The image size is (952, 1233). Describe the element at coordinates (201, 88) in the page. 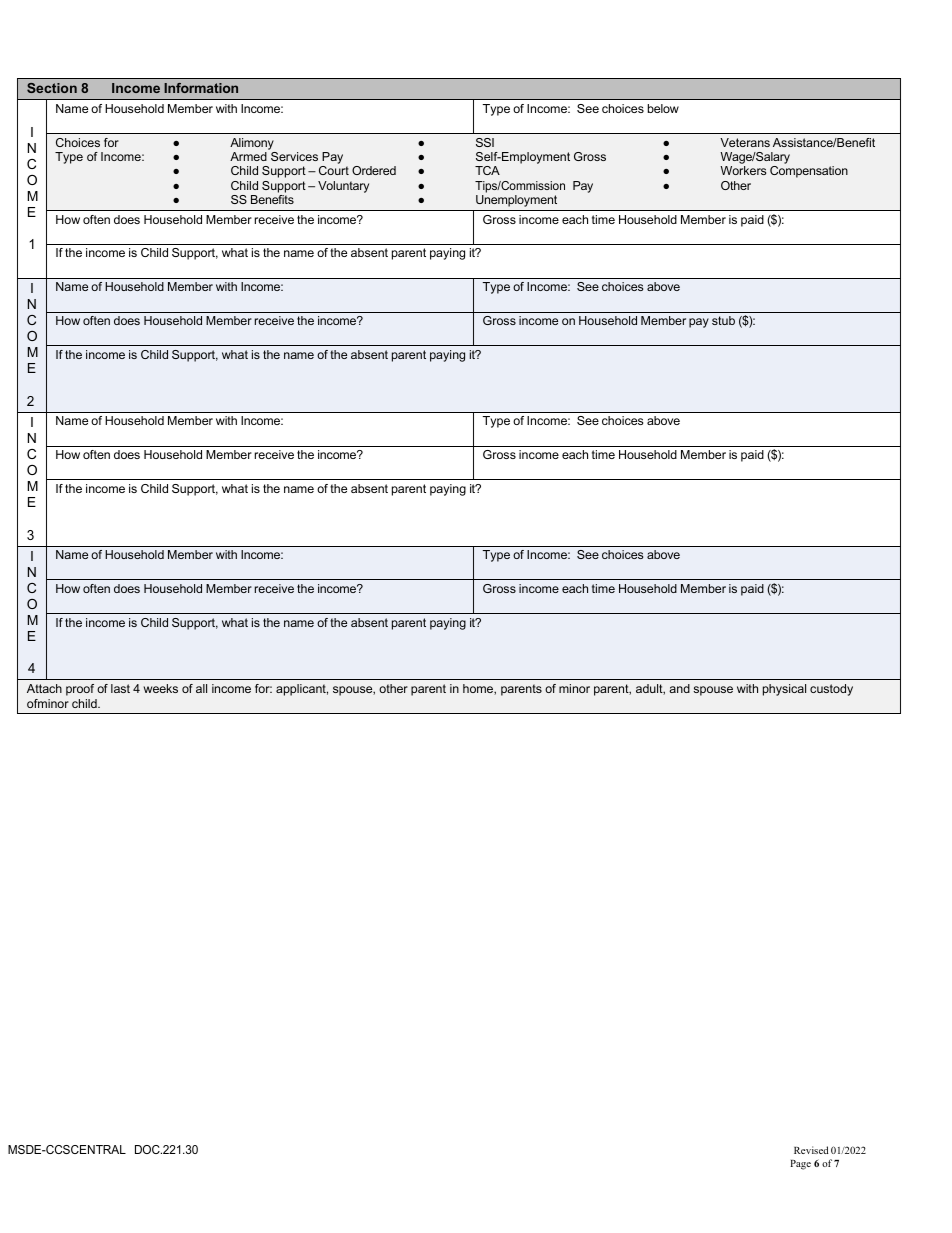

I see `Information` at that location.
